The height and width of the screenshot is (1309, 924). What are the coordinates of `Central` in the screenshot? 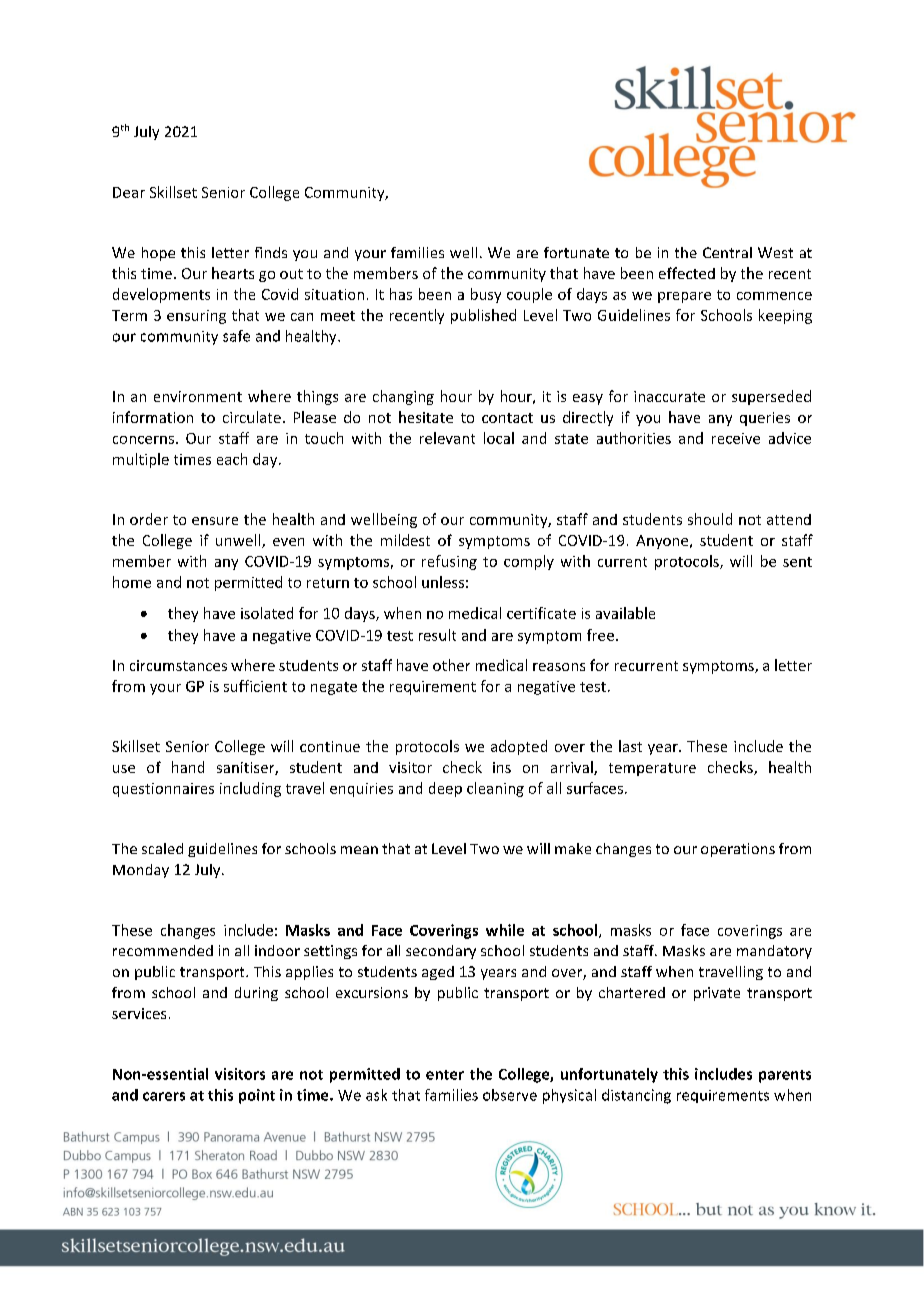 It's located at (727, 252).
